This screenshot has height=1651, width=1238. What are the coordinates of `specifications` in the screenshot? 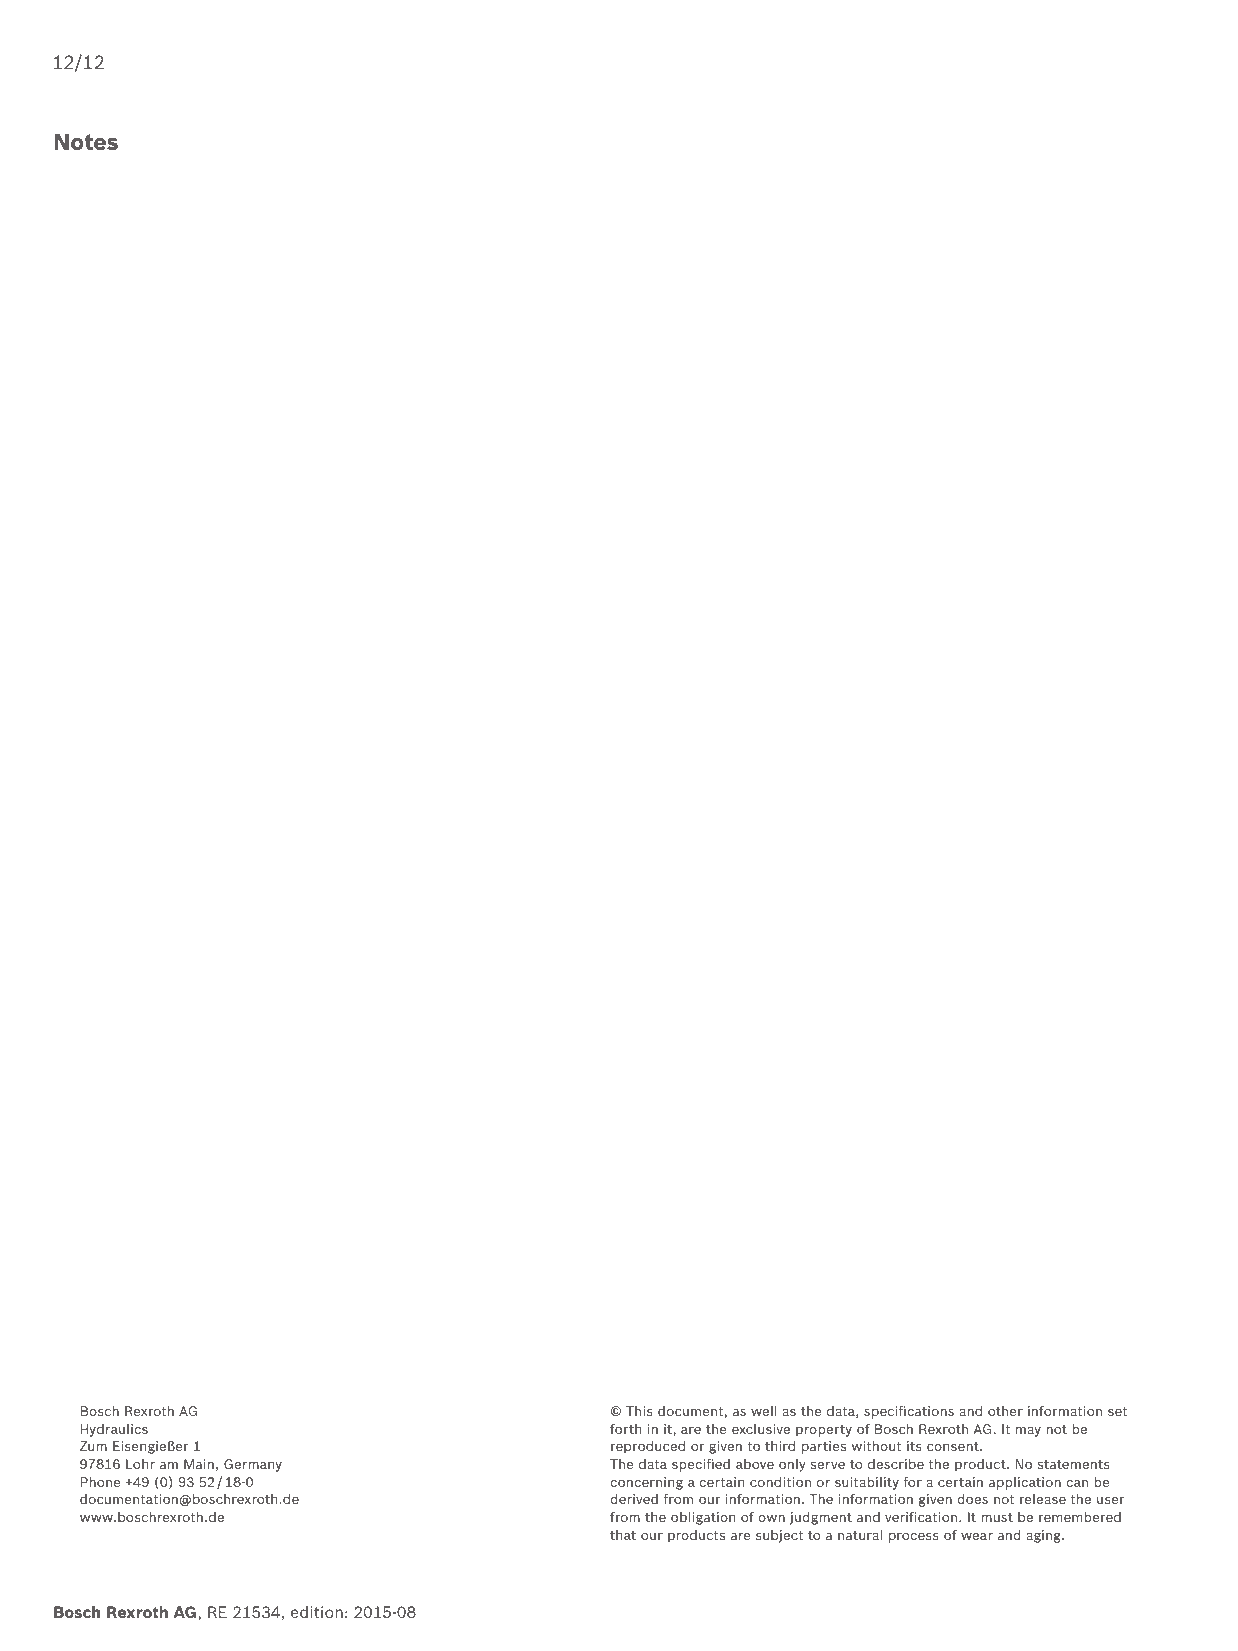 It's located at (909, 1412).
